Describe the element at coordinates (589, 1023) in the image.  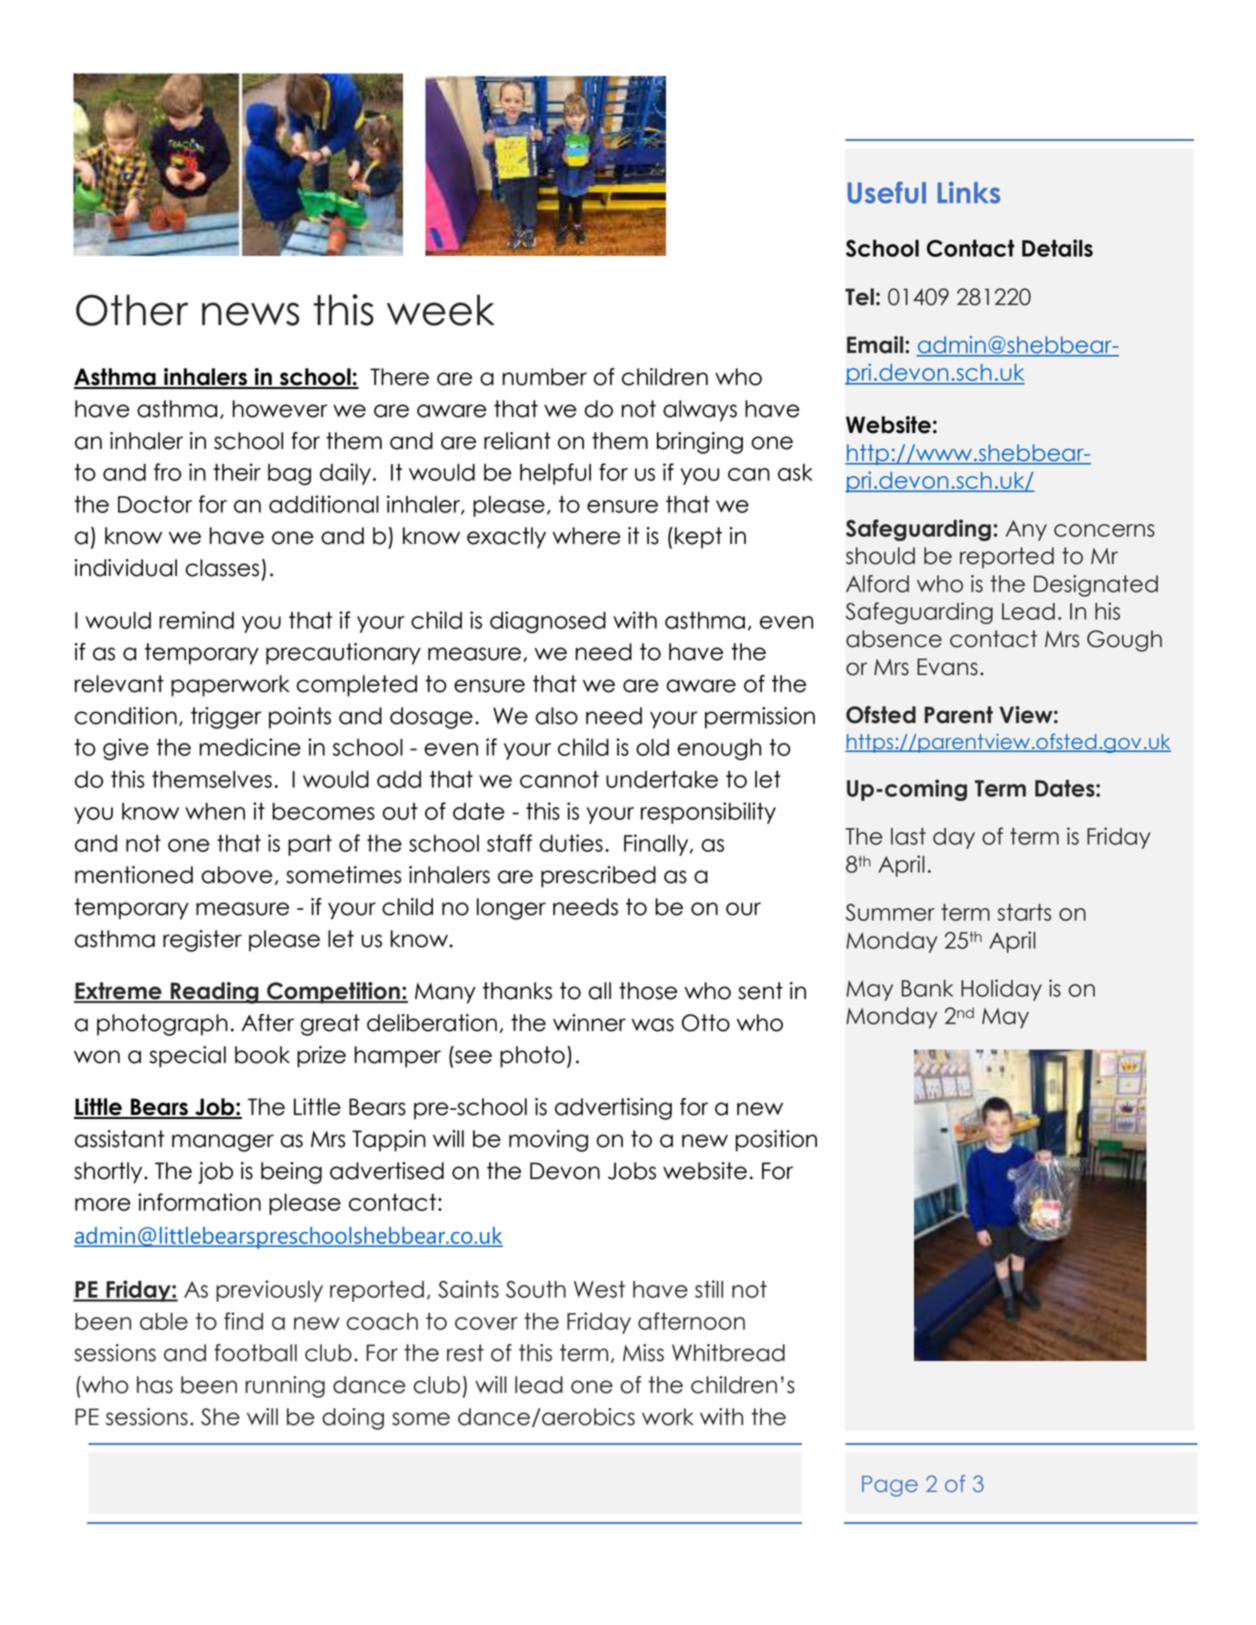
I see `winner` at that location.
